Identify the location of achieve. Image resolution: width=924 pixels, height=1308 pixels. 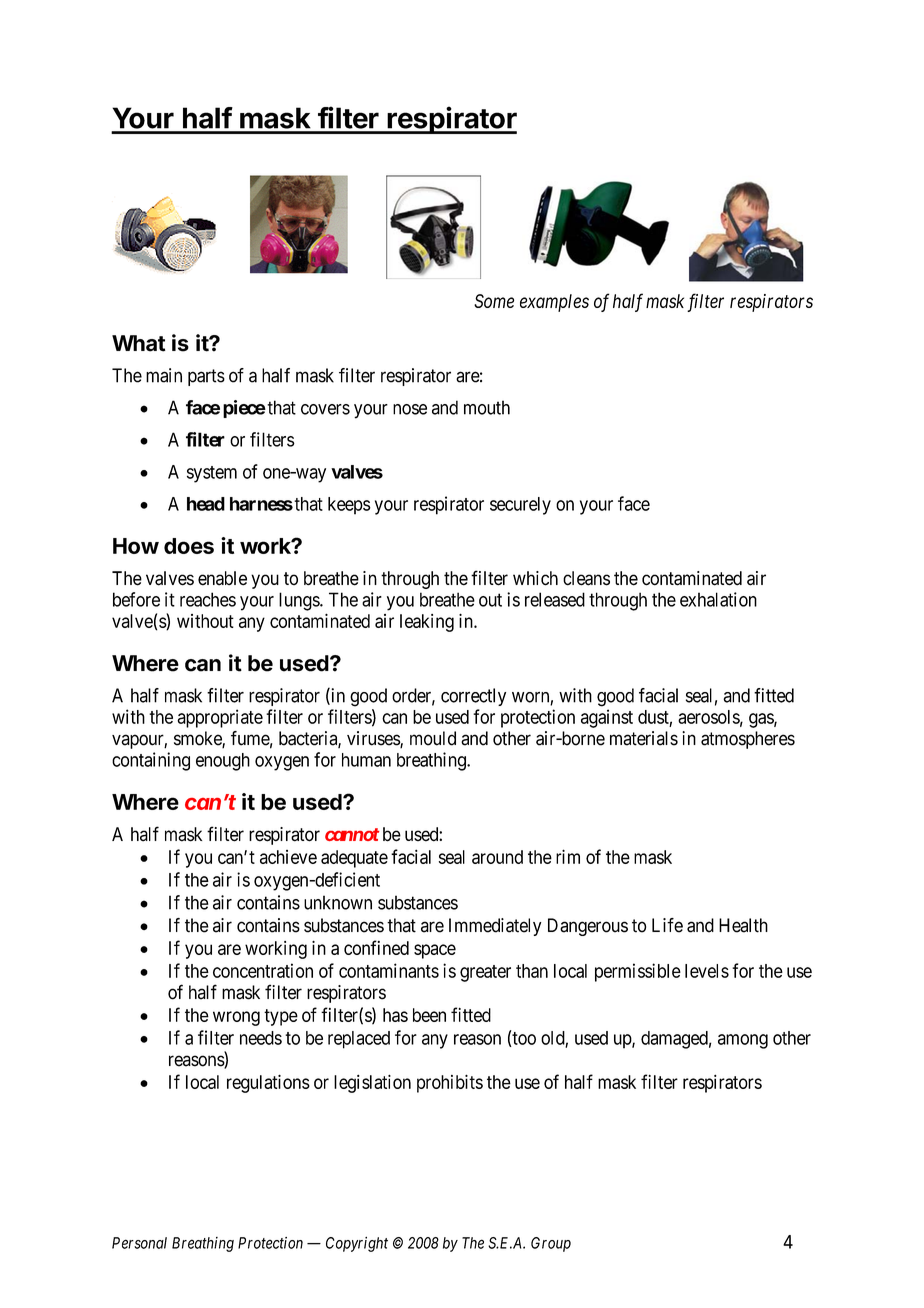
(288, 857).
